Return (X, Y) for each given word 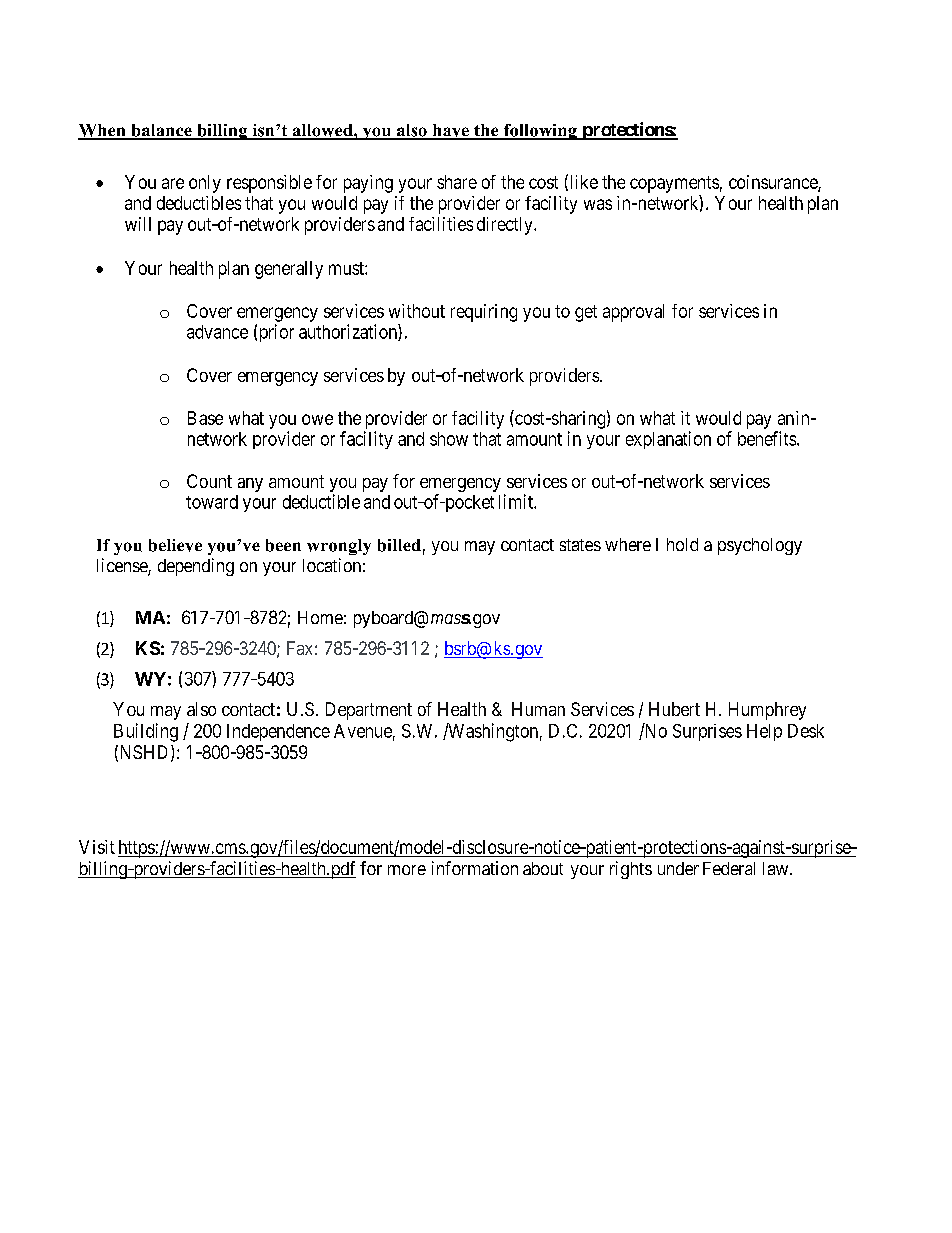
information (475, 868)
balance (161, 131)
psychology (760, 546)
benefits (768, 438)
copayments (674, 184)
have (450, 131)
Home (320, 617)
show (449, 439)
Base (205, 418)
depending (196, 567)
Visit (97, 847)
